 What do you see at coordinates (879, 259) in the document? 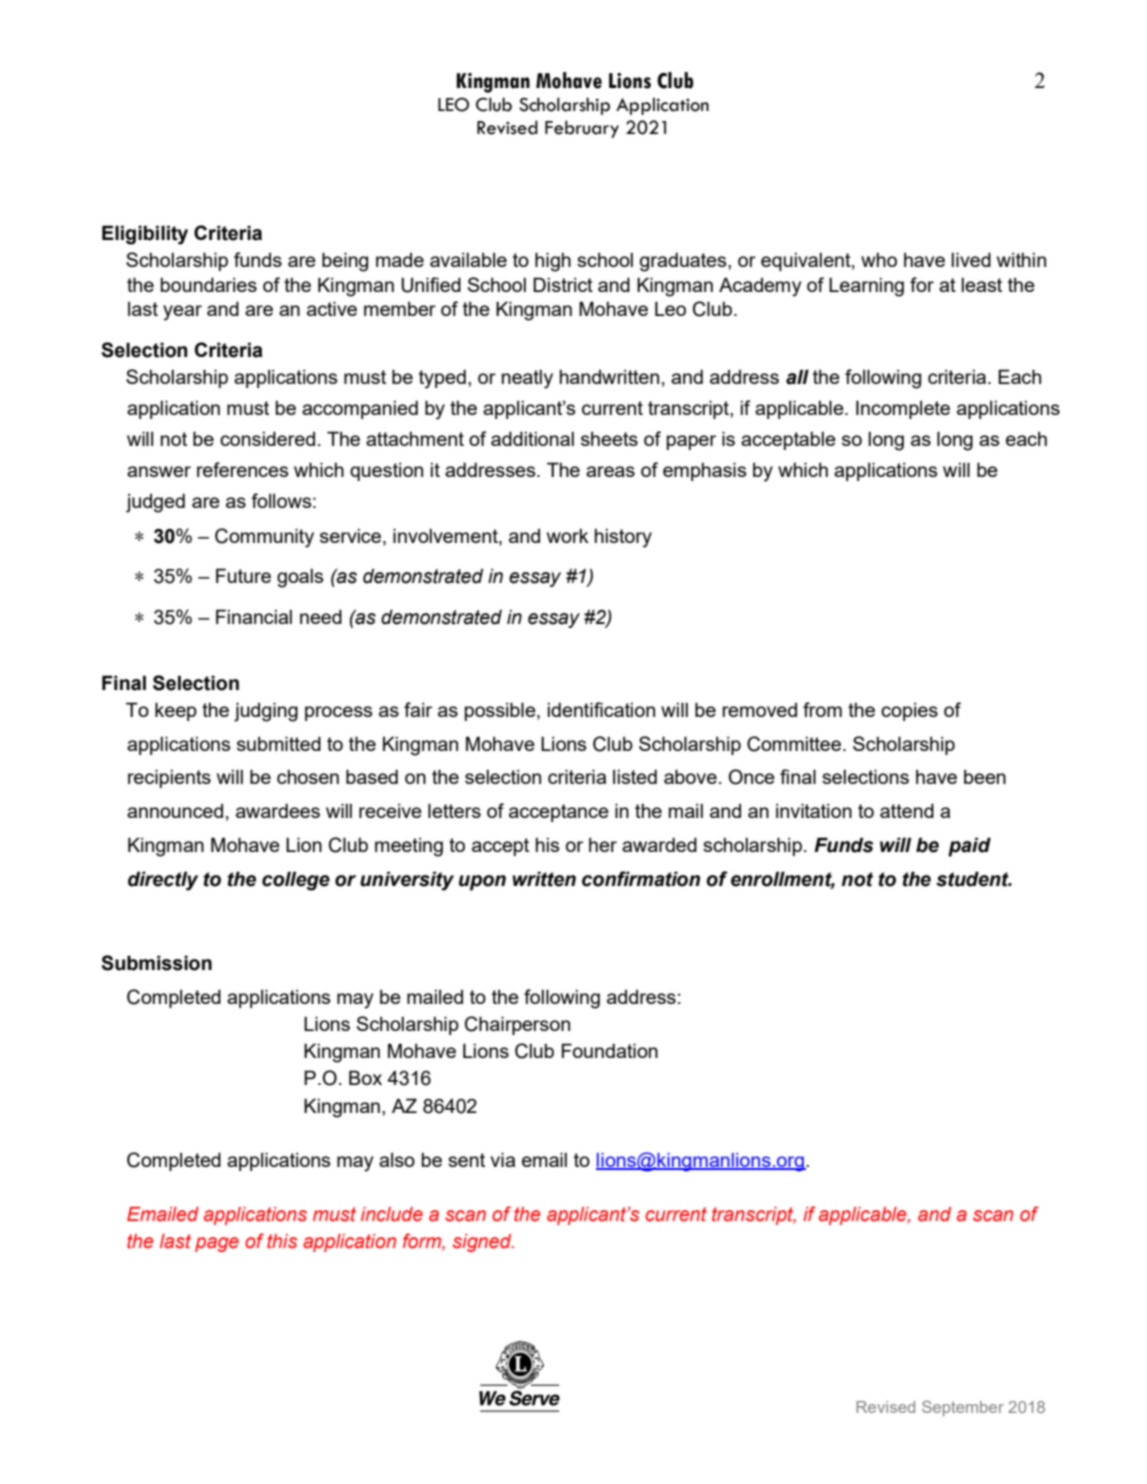
I see `who` at bounding box center [879, 259].
